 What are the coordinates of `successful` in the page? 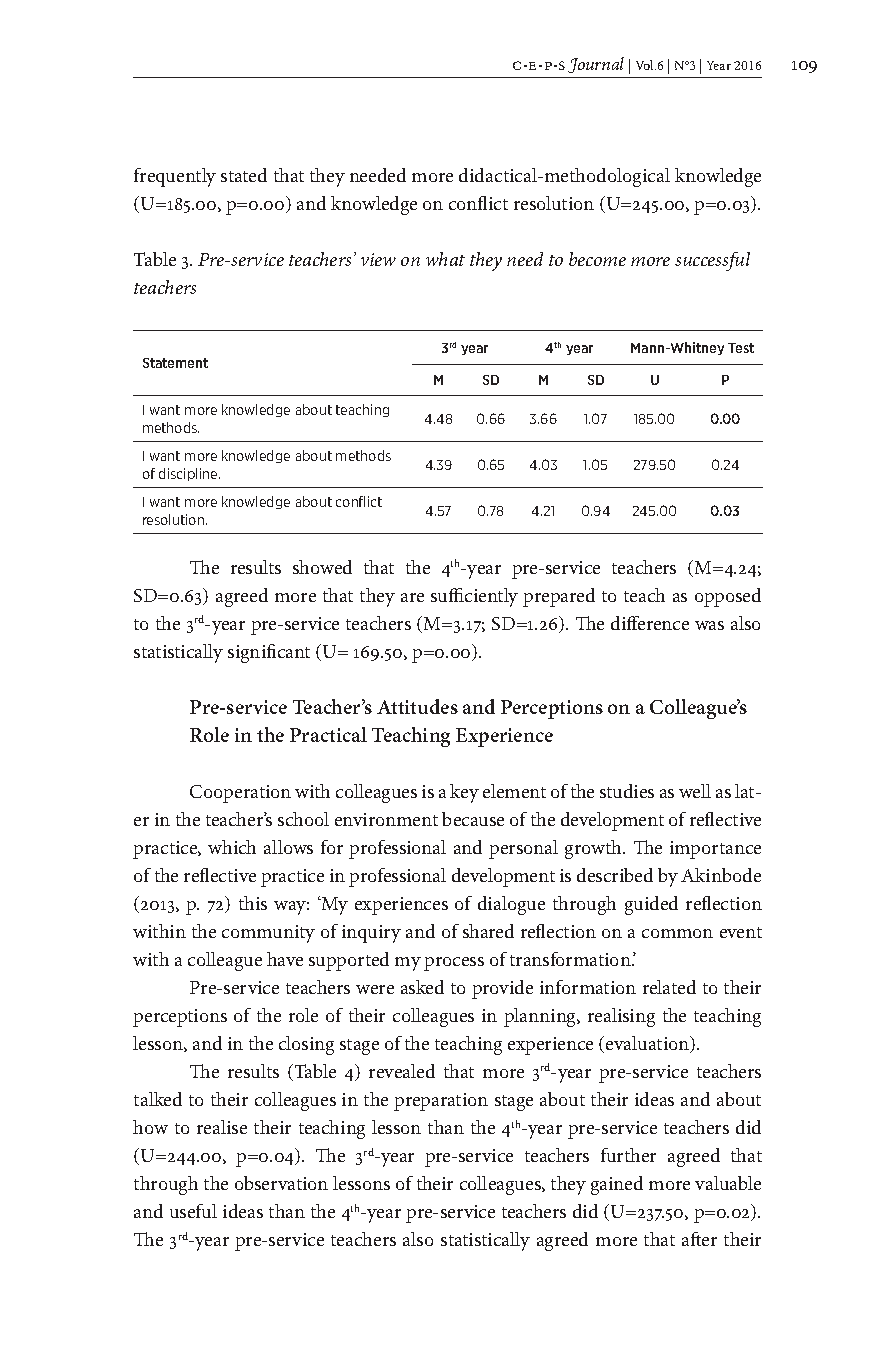 It's located at (712, 261).
